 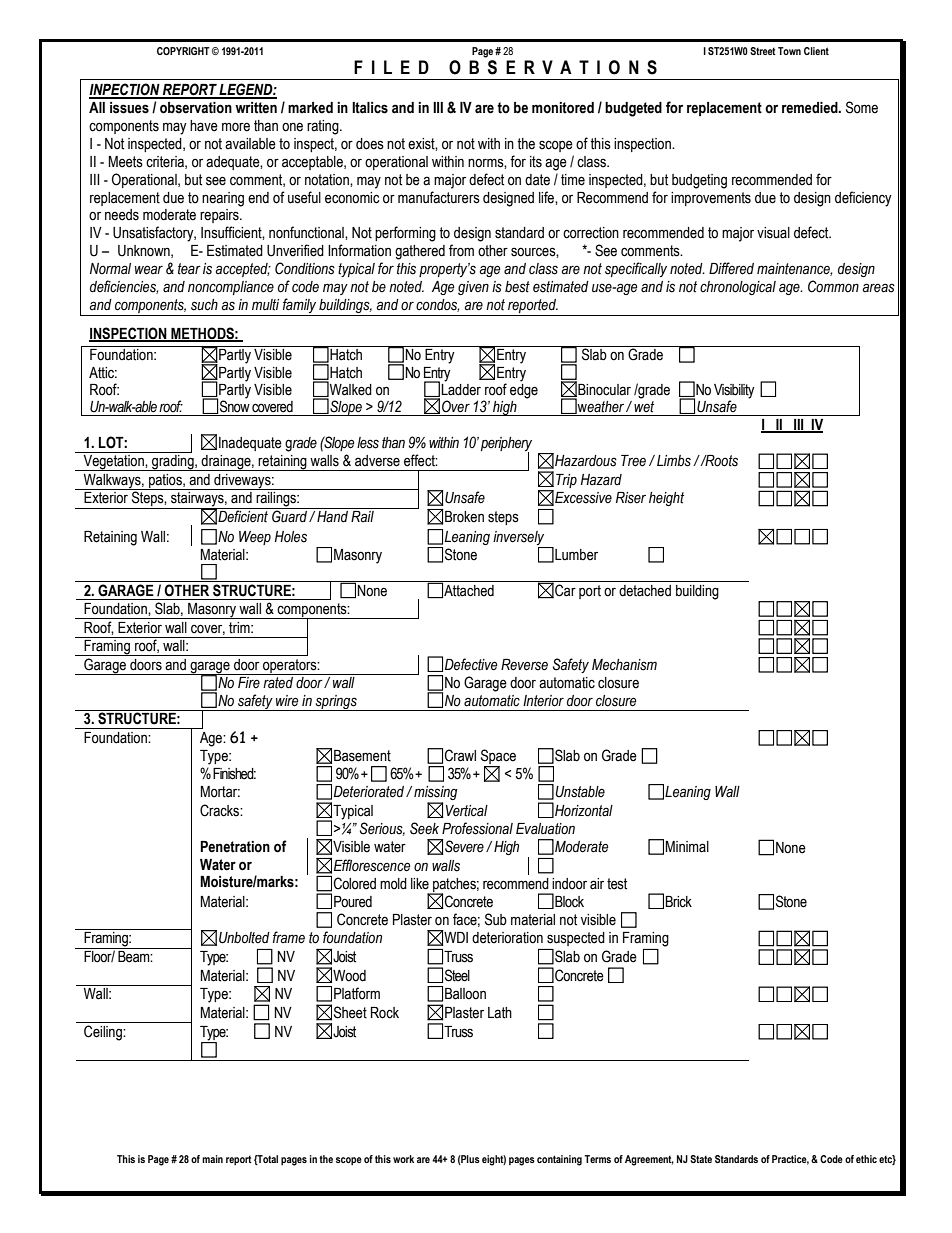 What do you see at coordinates (235, 847) in the image?
I see `Penetration` at bounding box center [235, 847].
